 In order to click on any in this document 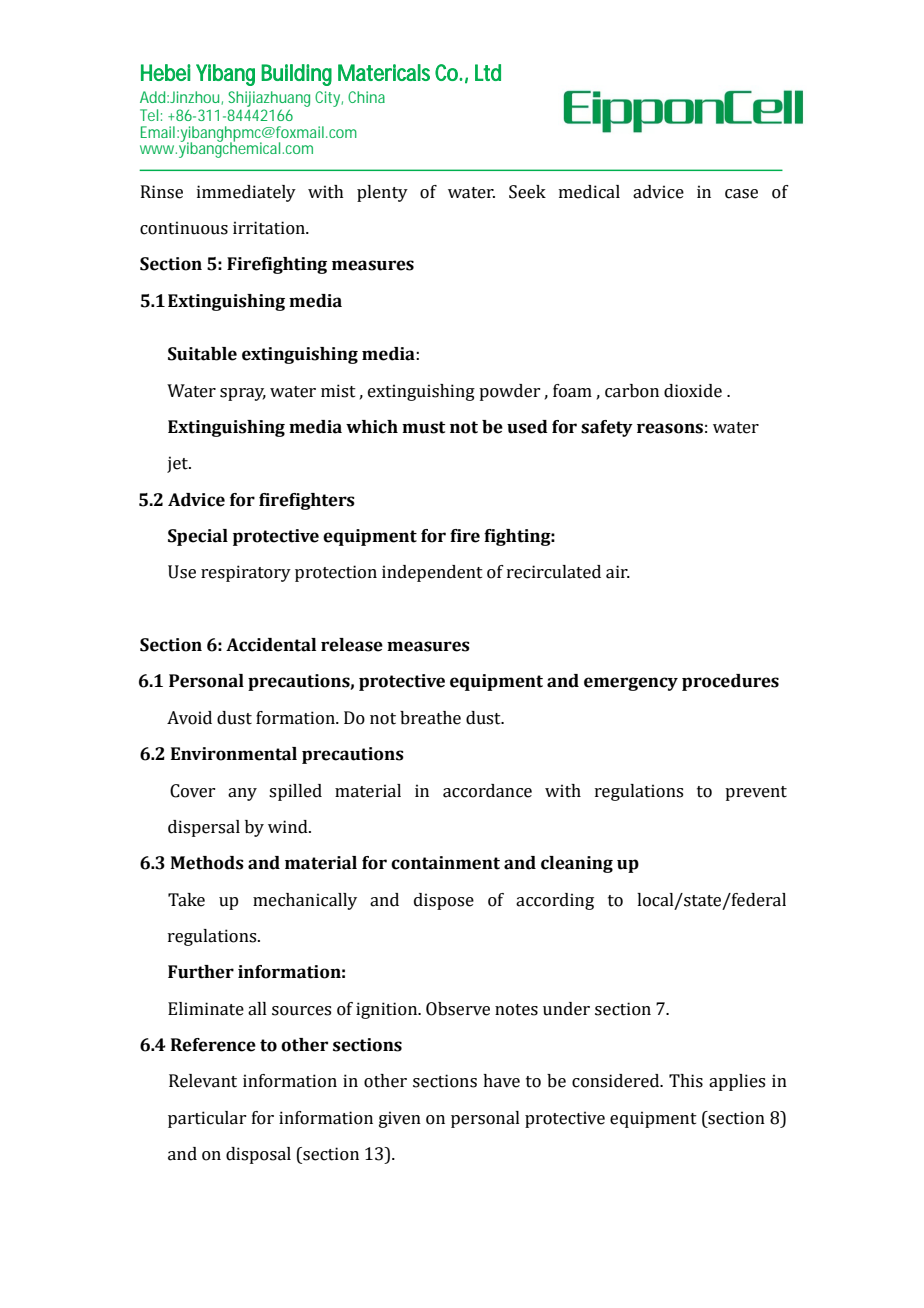, I will do `click(242, 794)`.
